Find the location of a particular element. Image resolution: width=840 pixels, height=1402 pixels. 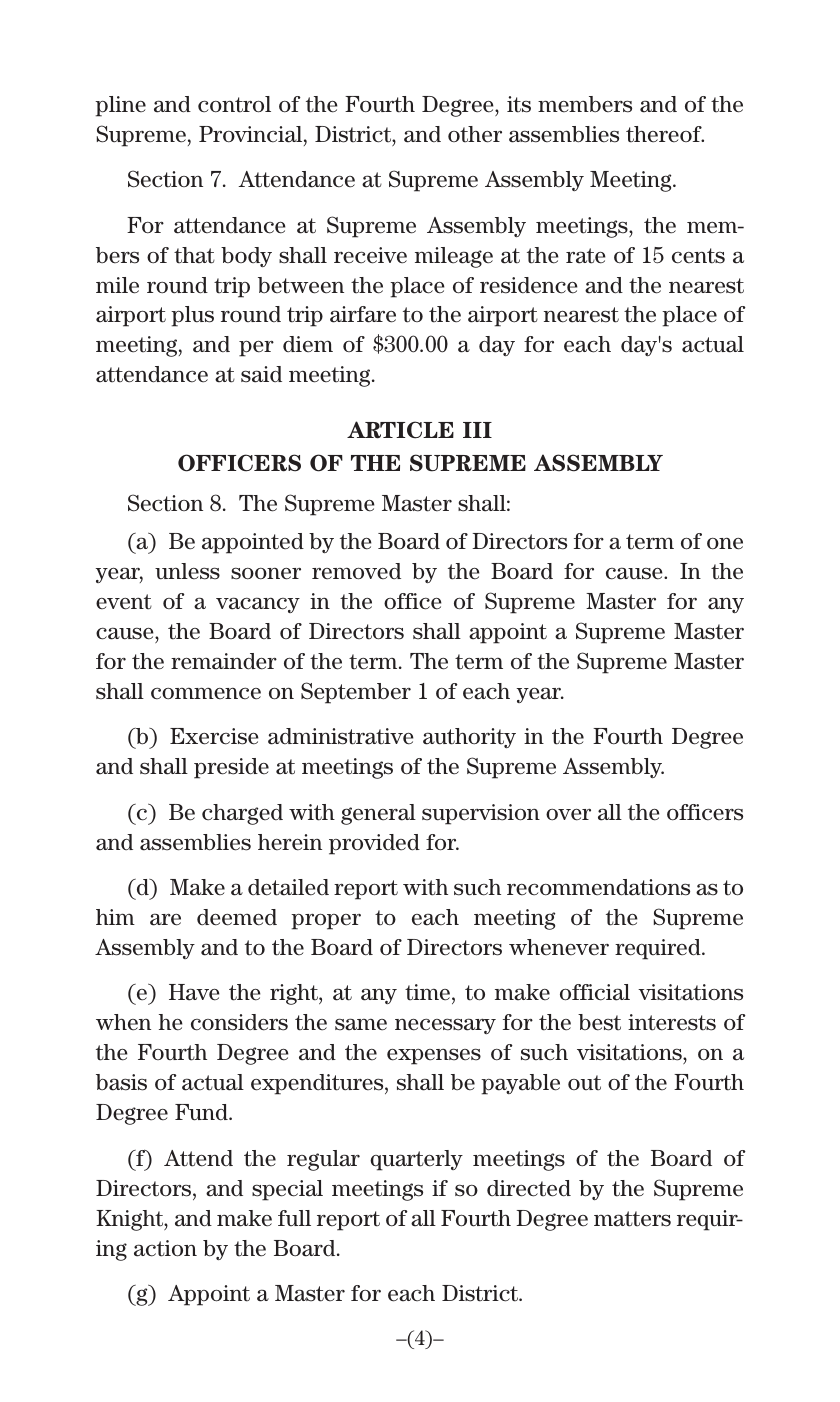

other is located at coordinates (475, 134).
